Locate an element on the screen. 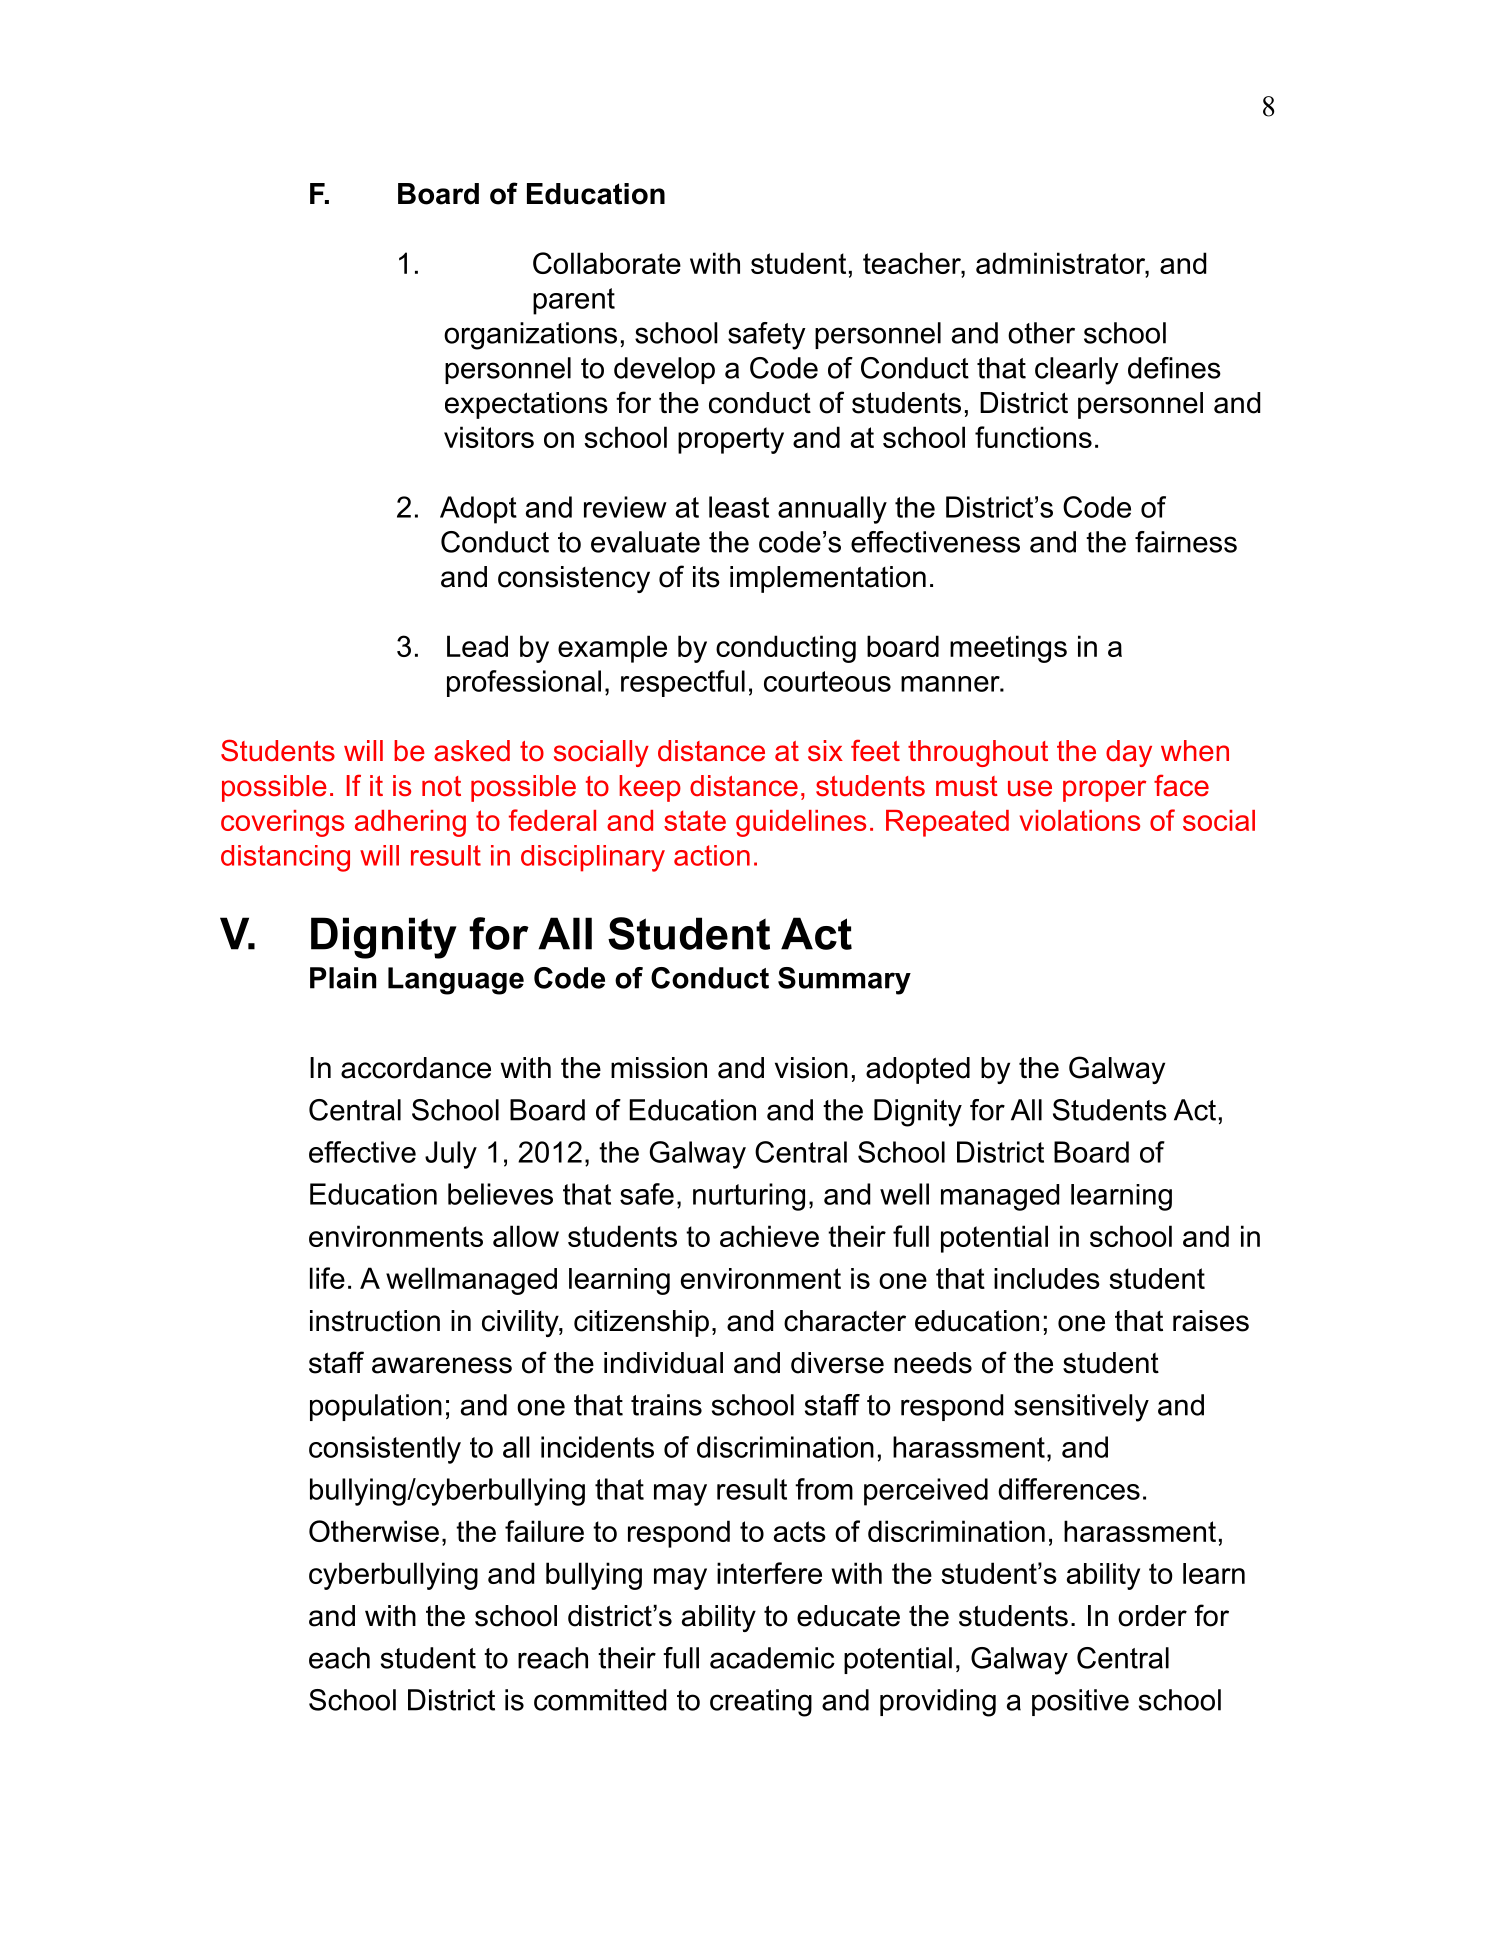  violations is located at coordinates (1080, 820).
